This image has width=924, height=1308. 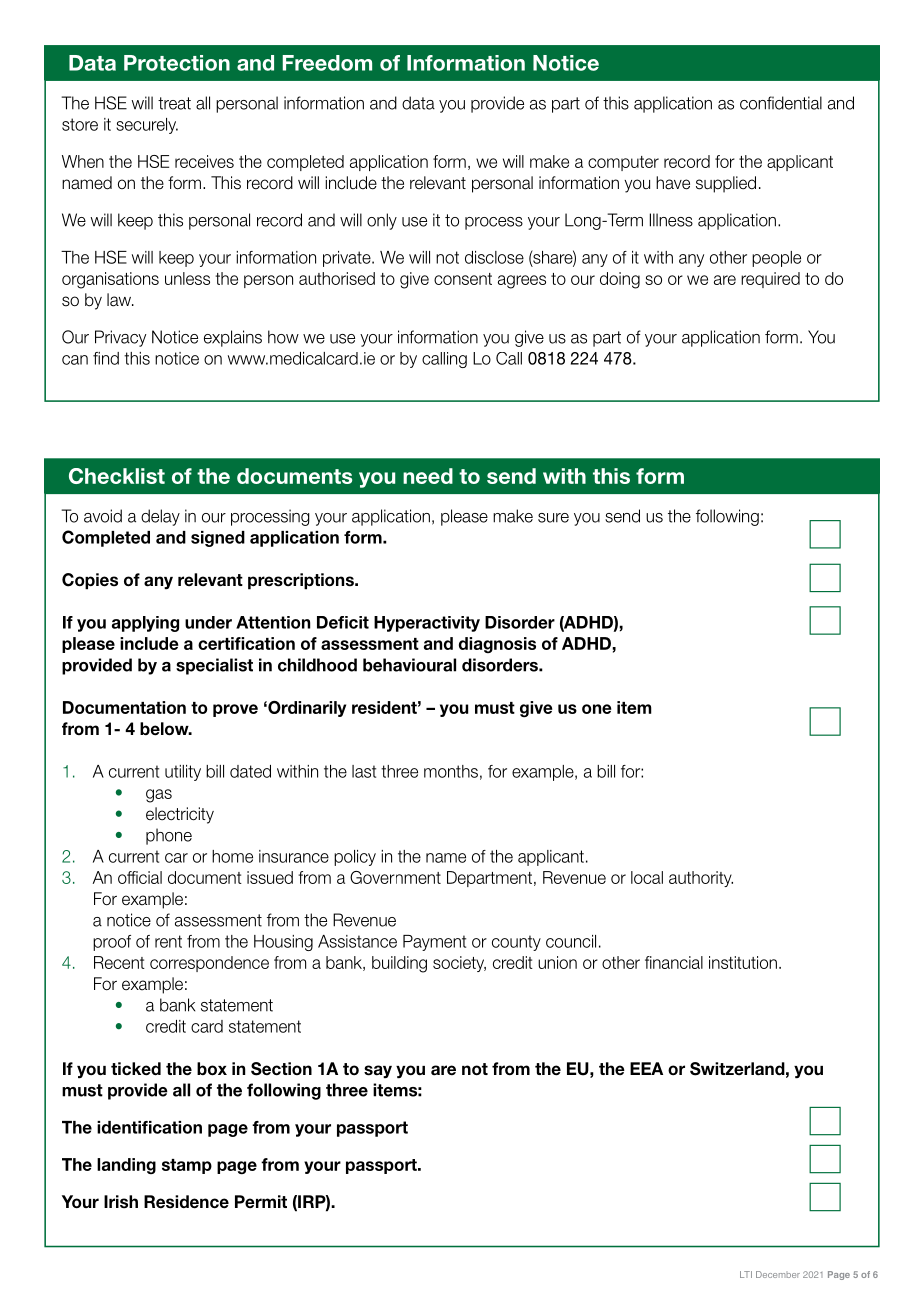 What do you see at coordinates (673, 183) in the image?
I see `have` at bounding box center [673, 183].
